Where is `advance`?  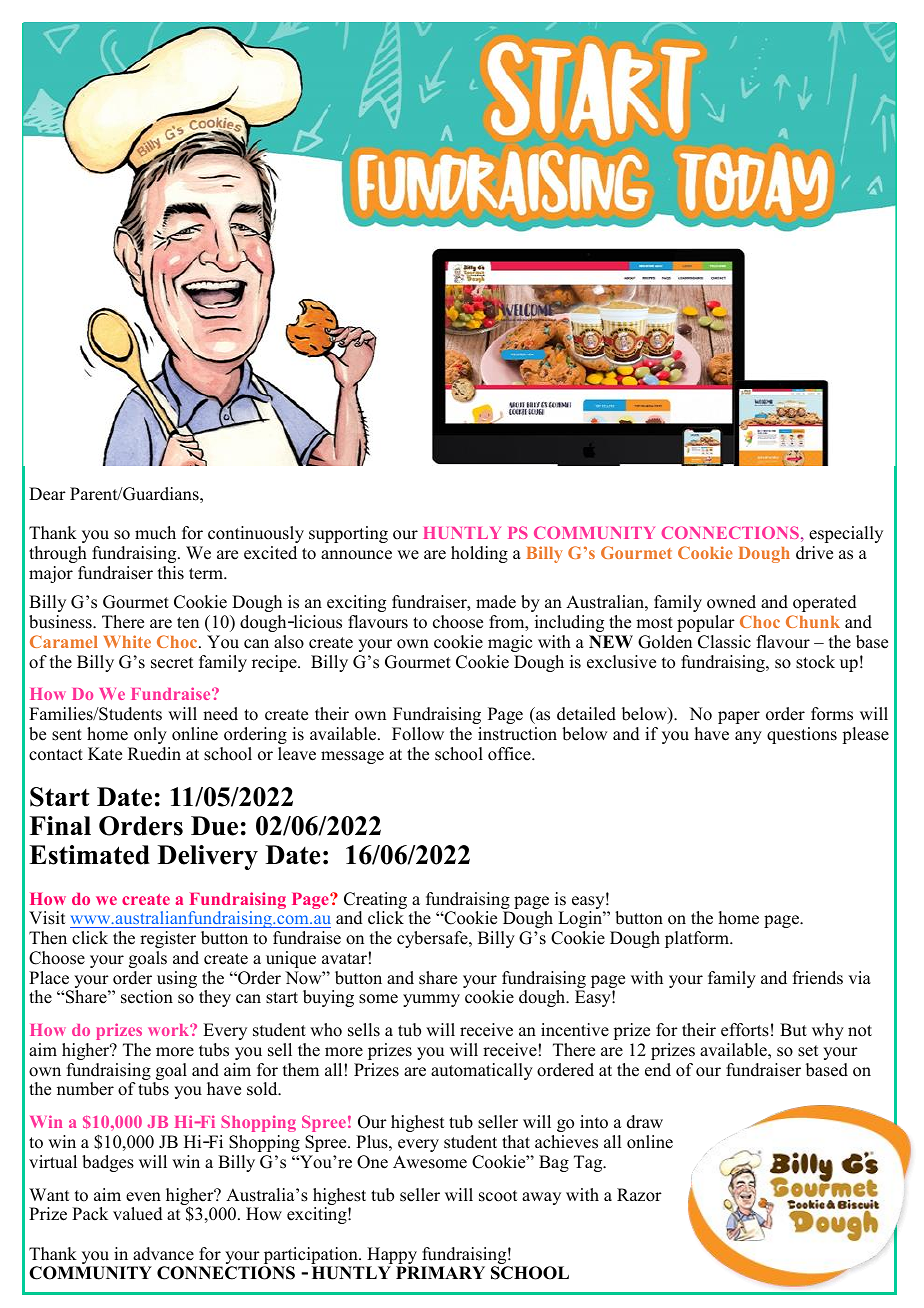
advance is located at coordinates (163, 1254).
